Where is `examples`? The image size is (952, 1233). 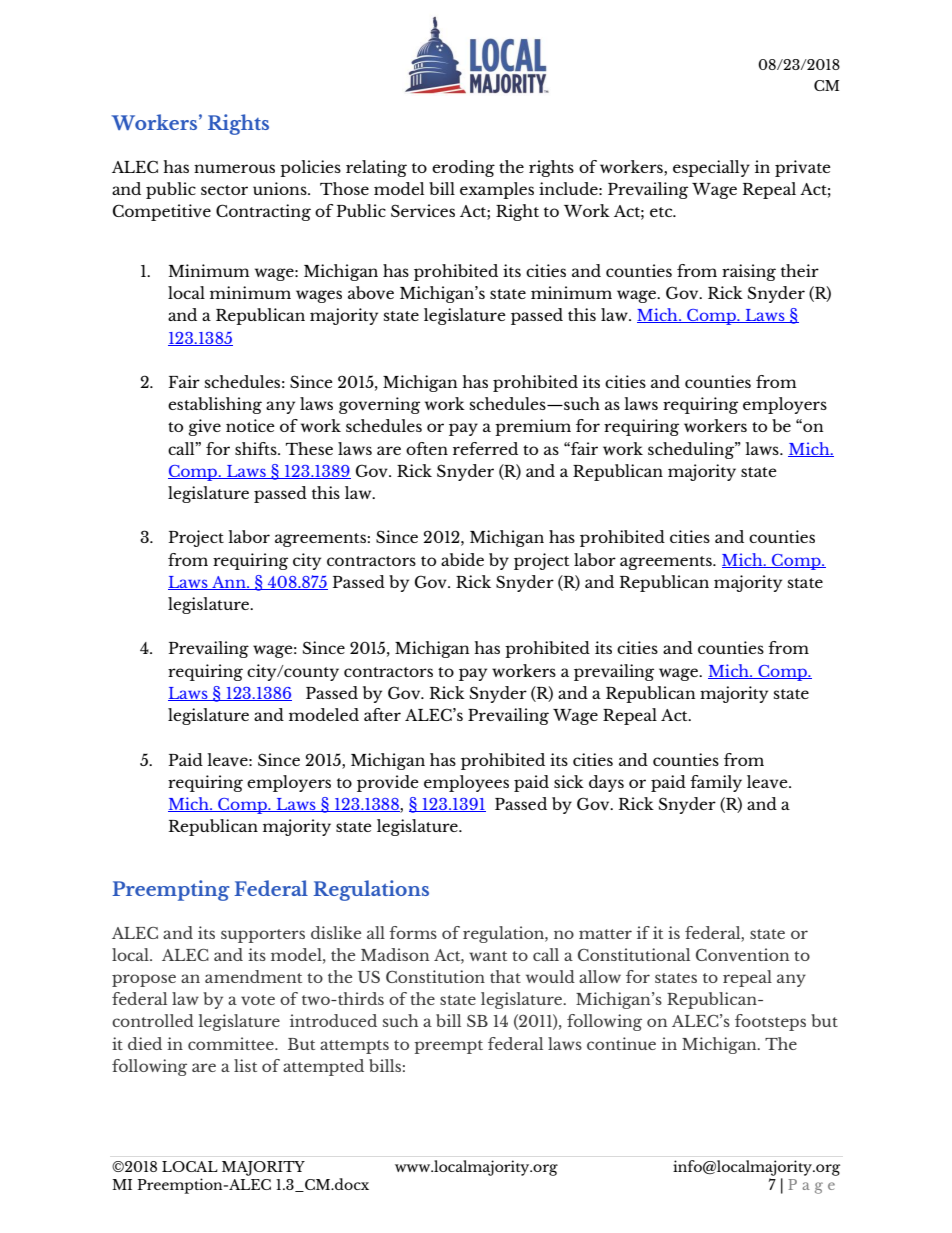 examples is located at coordinates (497, 190).
